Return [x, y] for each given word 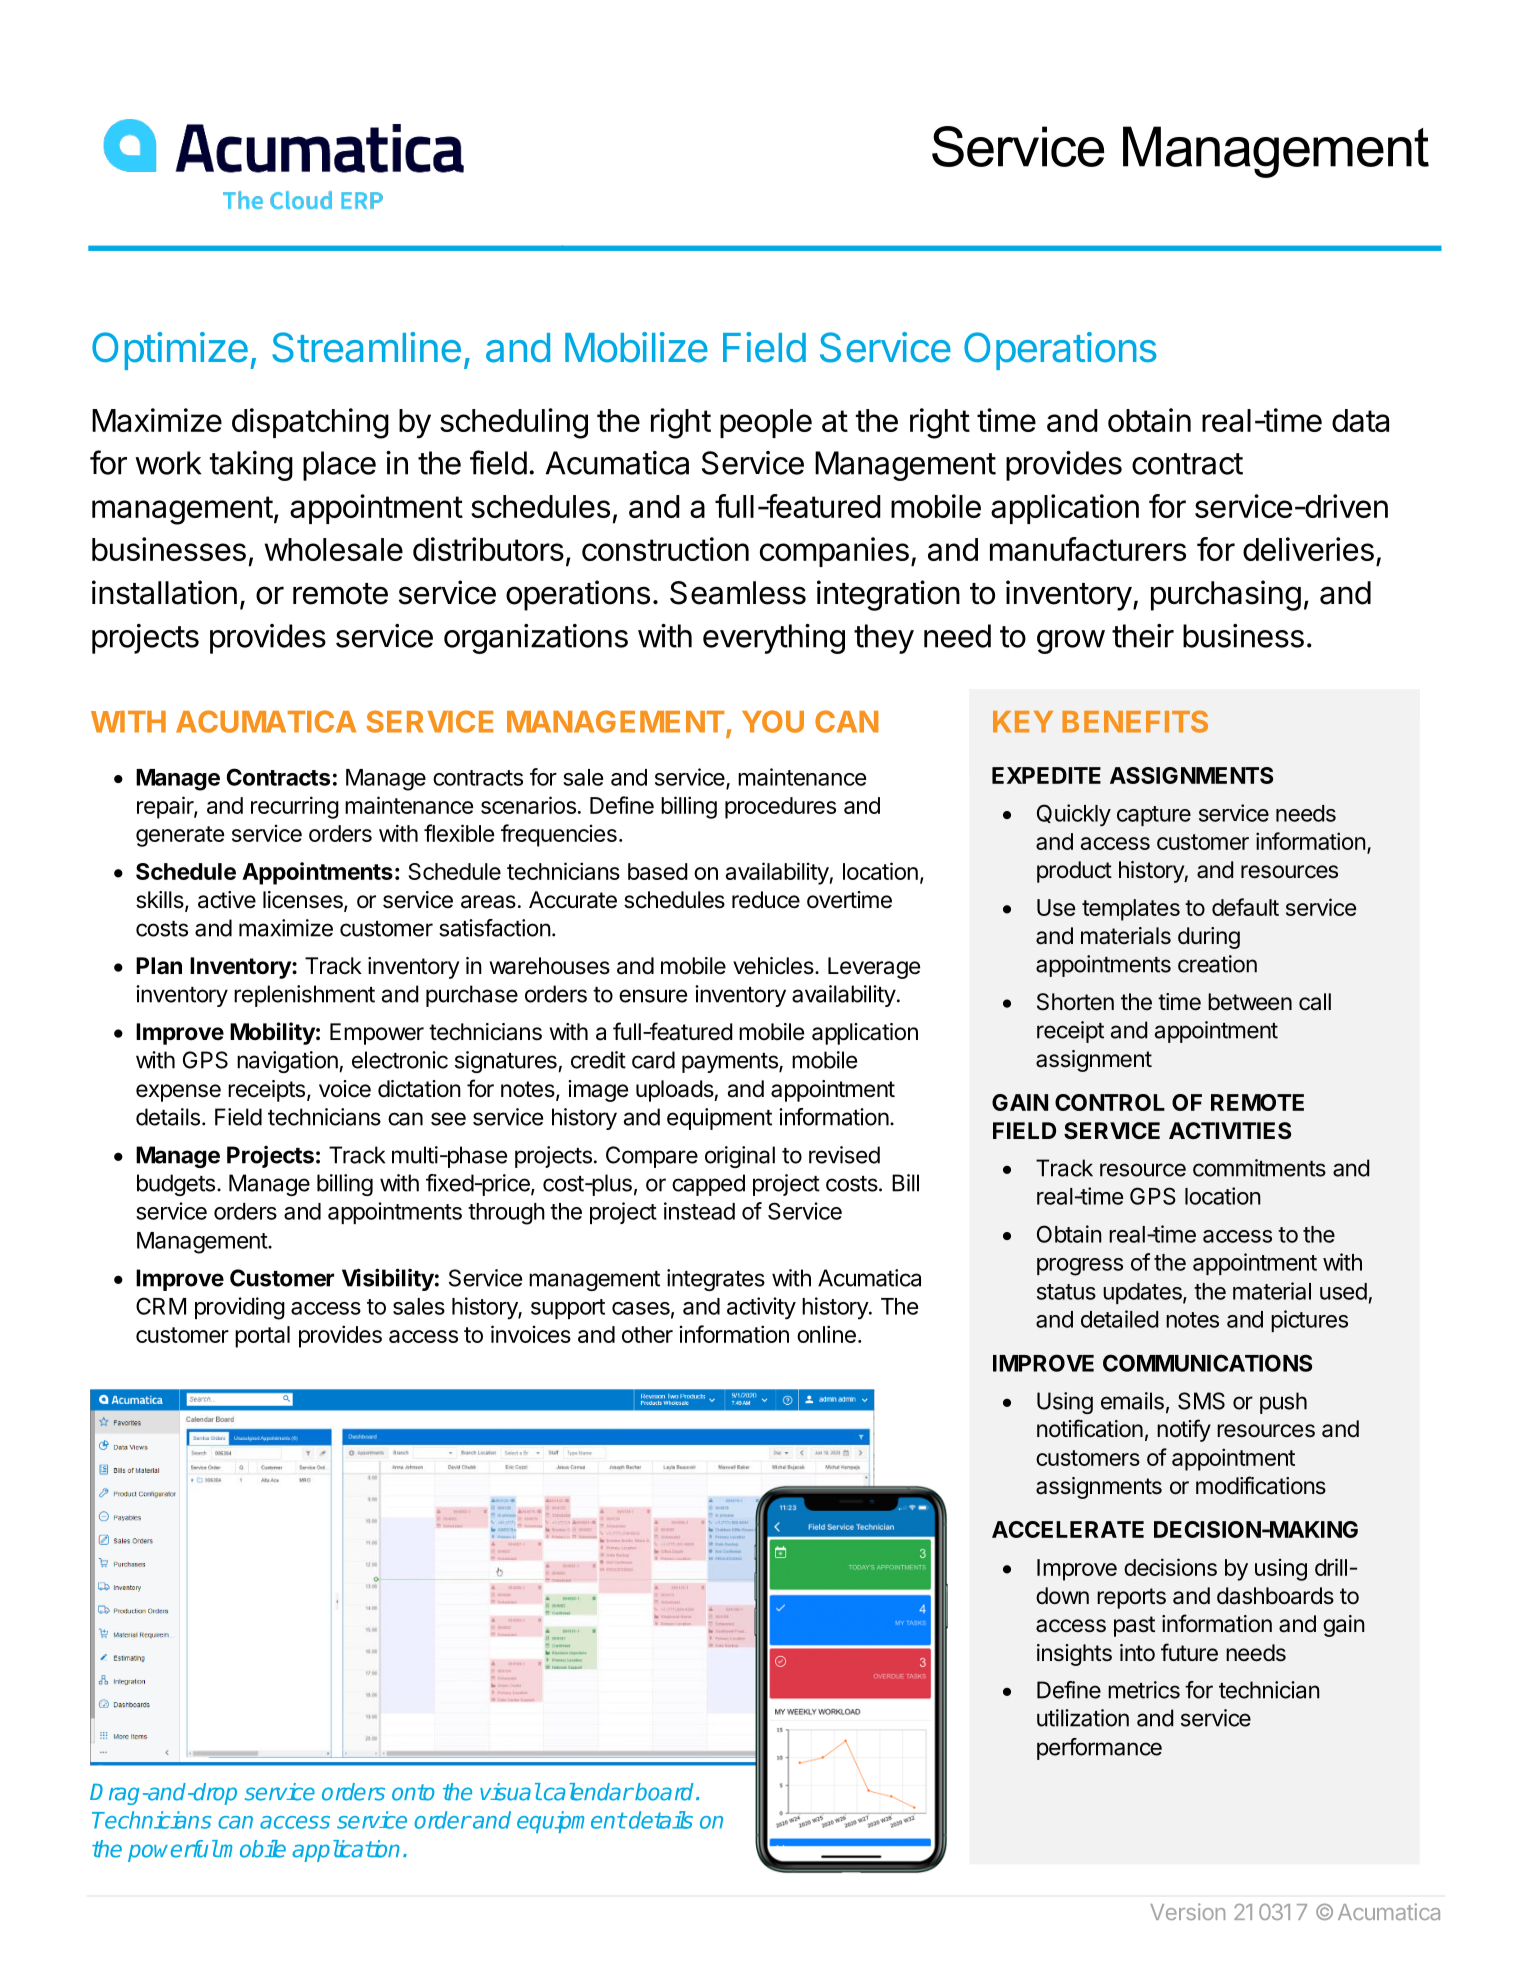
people [766, 423]
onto [413, 1792]
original [740, 1157]
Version [1187, 1911]
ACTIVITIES [1230, 1131]
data [1360, 420]
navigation [288, 1062]
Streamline [366, 347]
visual [510, 1792]
